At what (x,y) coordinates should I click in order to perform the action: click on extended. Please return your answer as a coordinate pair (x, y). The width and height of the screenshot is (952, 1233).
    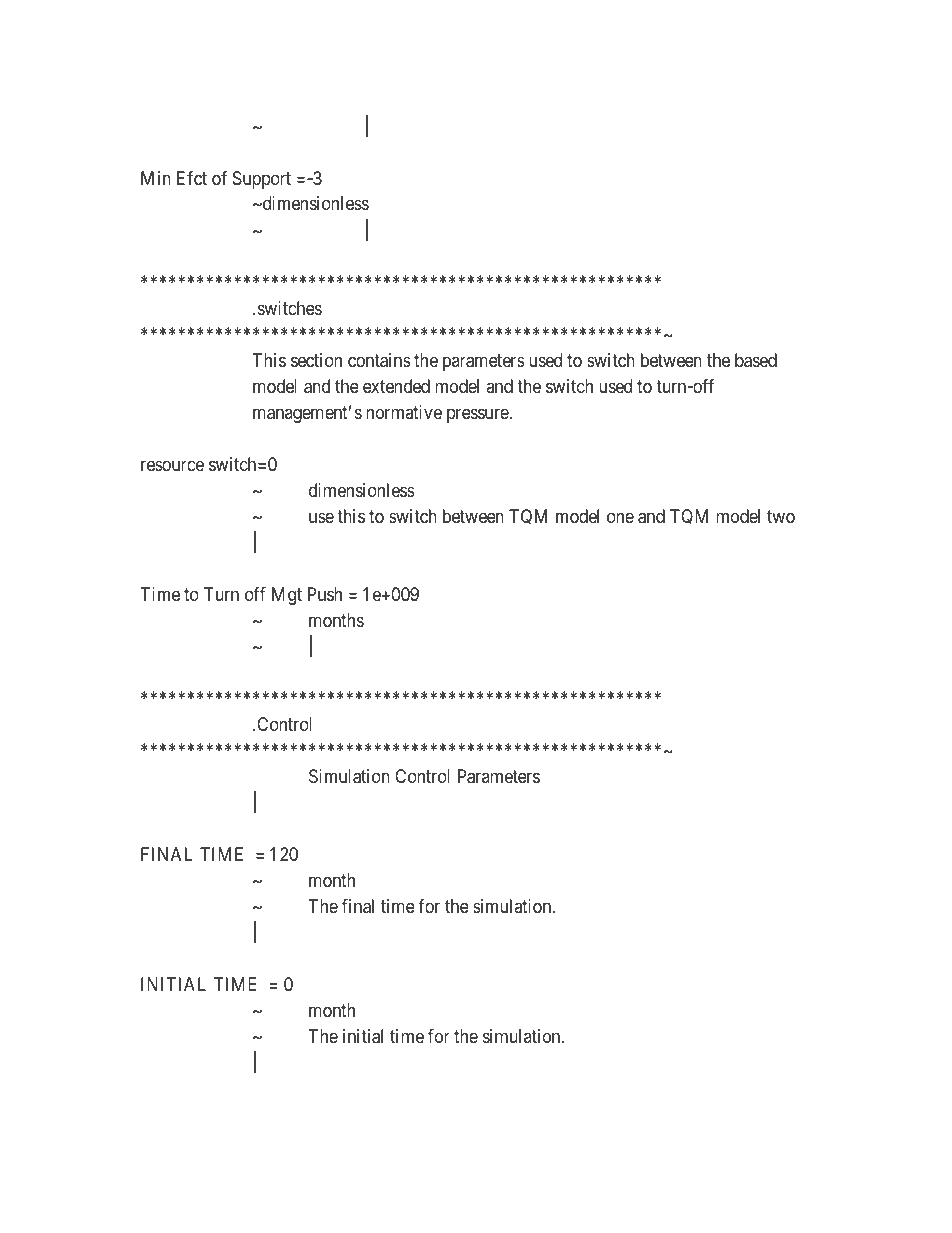
    Looking at the image, I should click on (396, 386).
